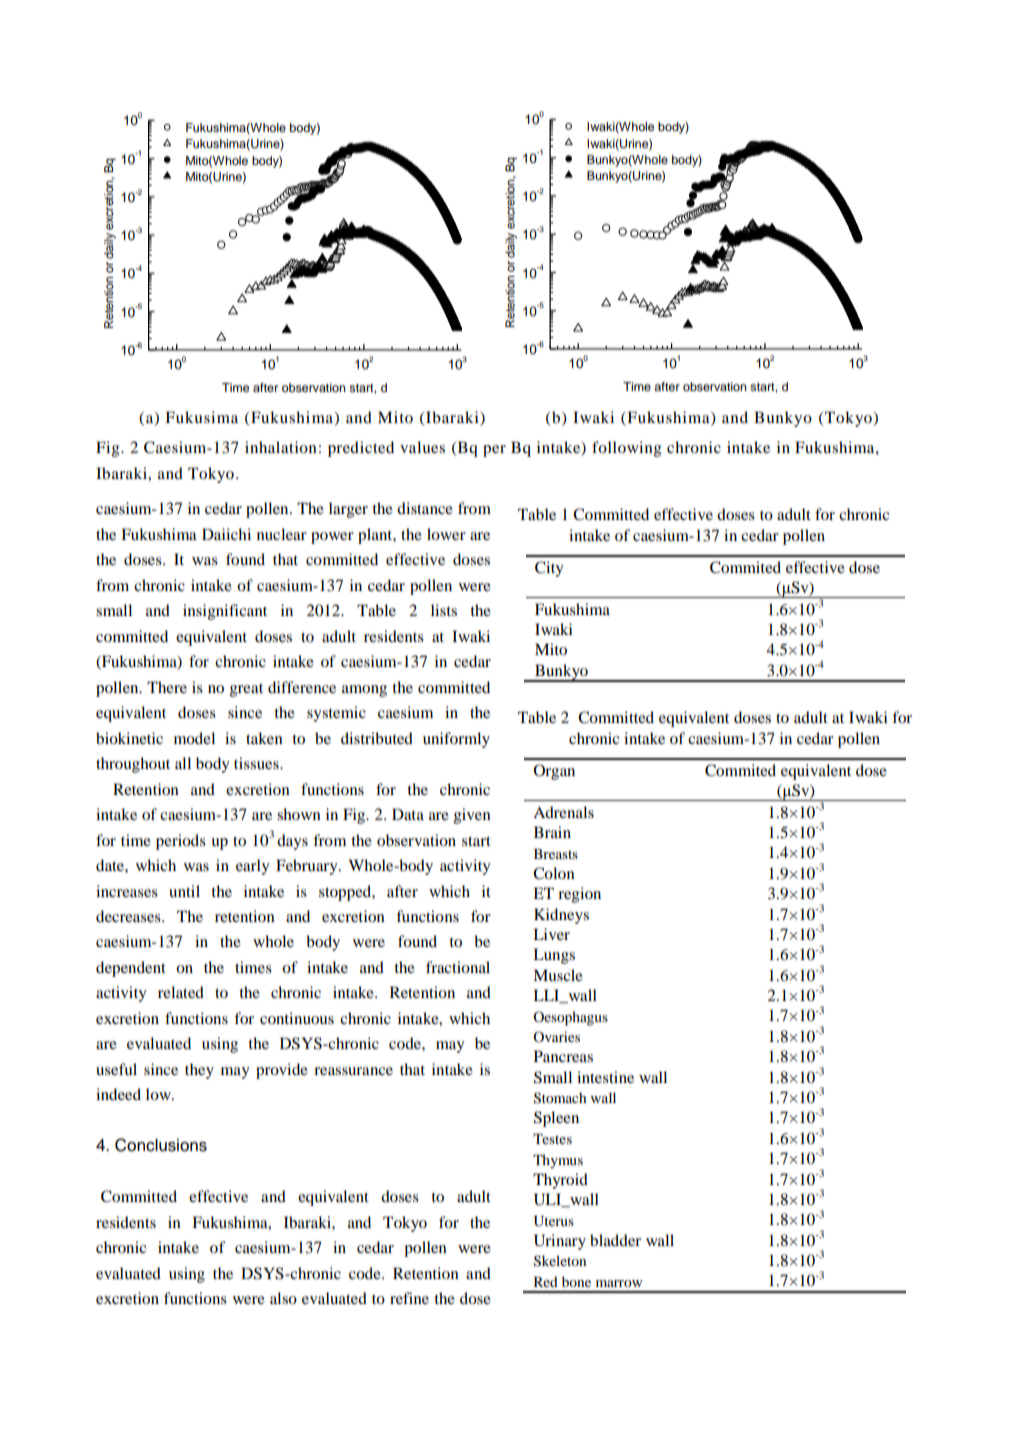  Describe the element at coordinates (226, 534) in the page. I see `Daiichi` at that location.
